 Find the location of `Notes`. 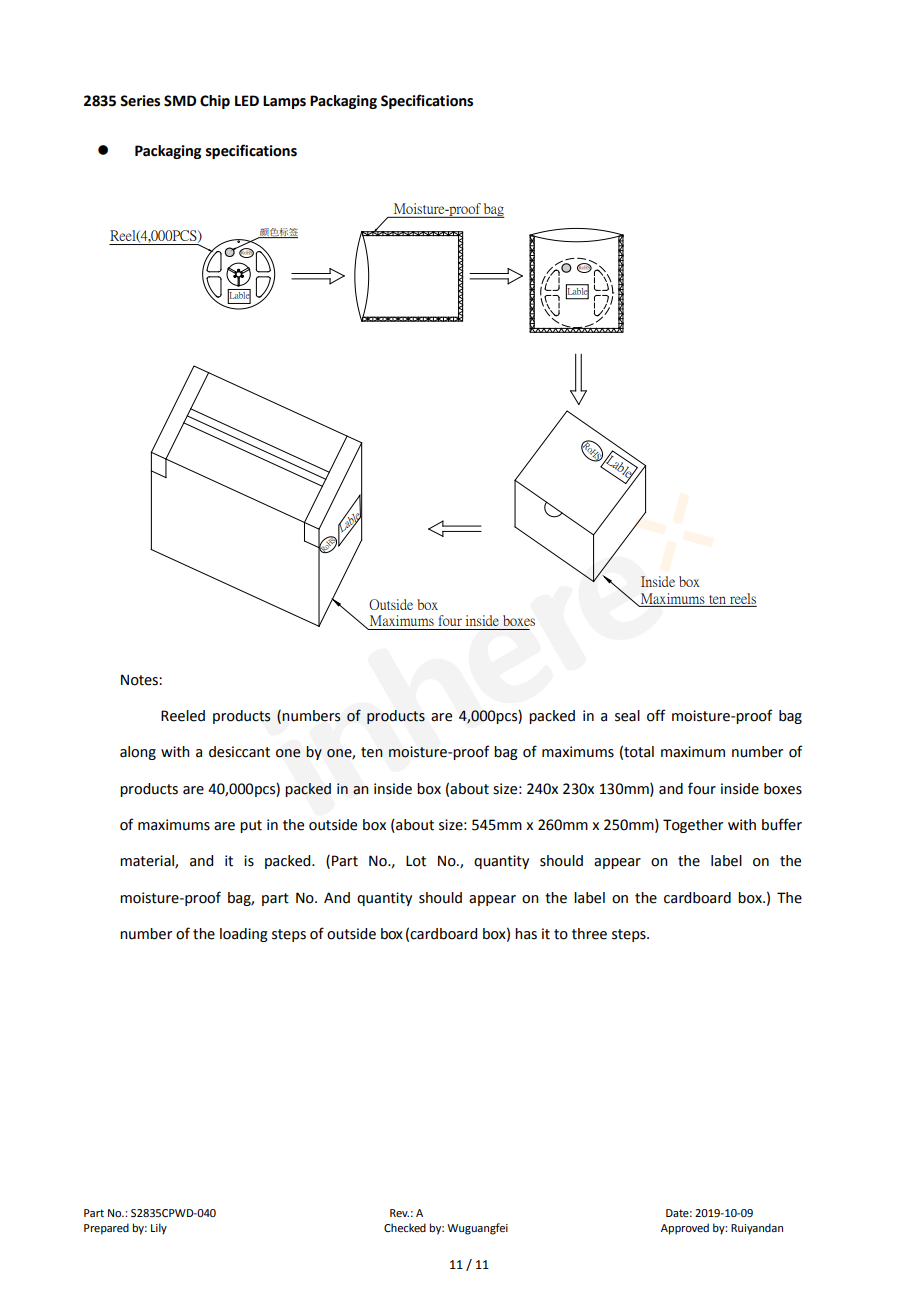

Notes is located at coordinates (140, 680).
